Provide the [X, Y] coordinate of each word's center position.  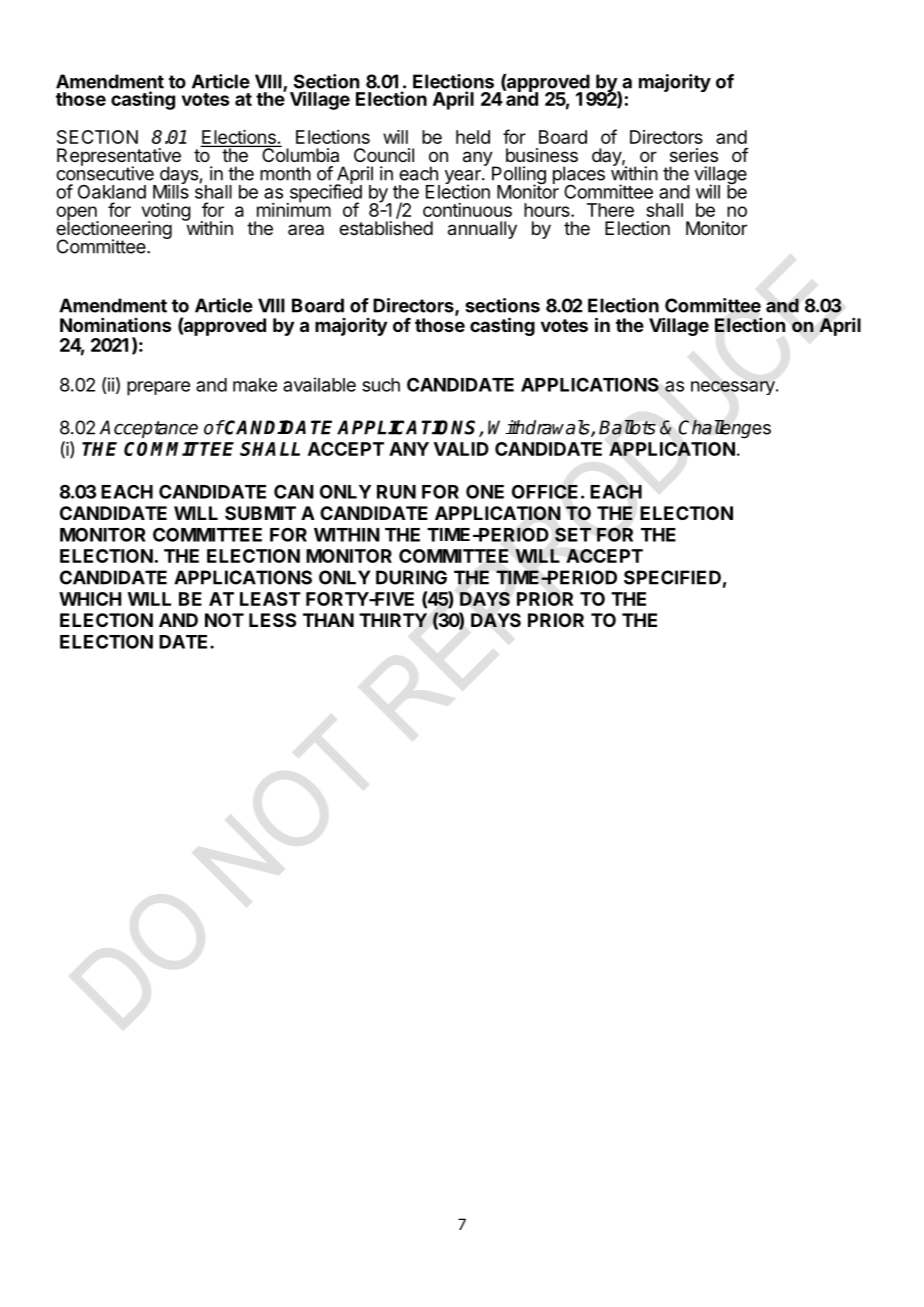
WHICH [90, 599]
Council [384, 155]
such [381, 385]
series [694, 155]
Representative [119, 158]
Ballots [627, 427]
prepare [158, 388]
